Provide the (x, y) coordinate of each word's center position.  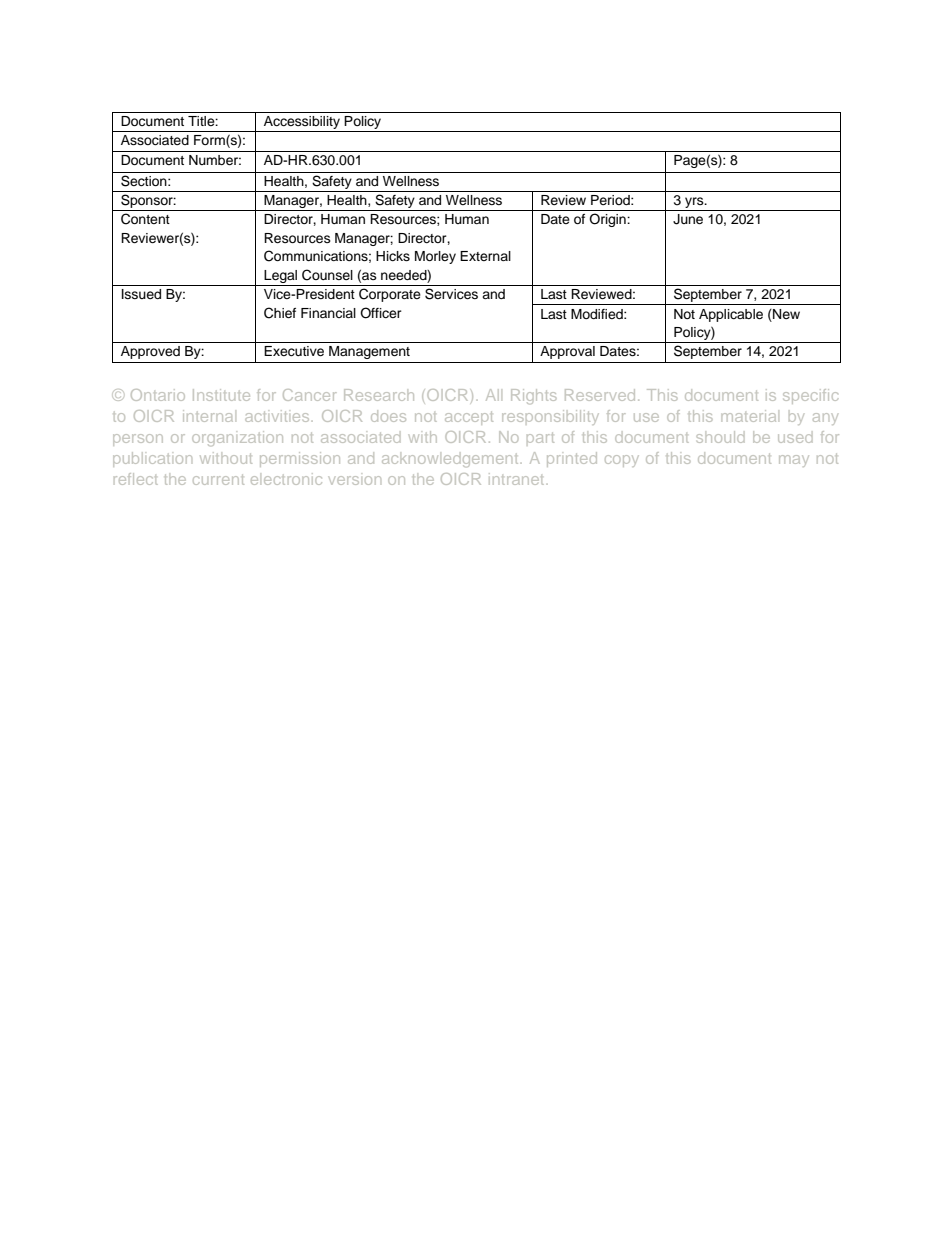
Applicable (731, 315)
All (492, 395)
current (218, 479)
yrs (695, 202)
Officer (381, 313)
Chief (280, 313)
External (485, 256)
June (688, 219)
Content (145, 219)
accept (469, 418)
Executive (294, 351)
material (749, 416)
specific (810, 396)
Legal (280, 276)
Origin (608, 220)
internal (208, 416)
